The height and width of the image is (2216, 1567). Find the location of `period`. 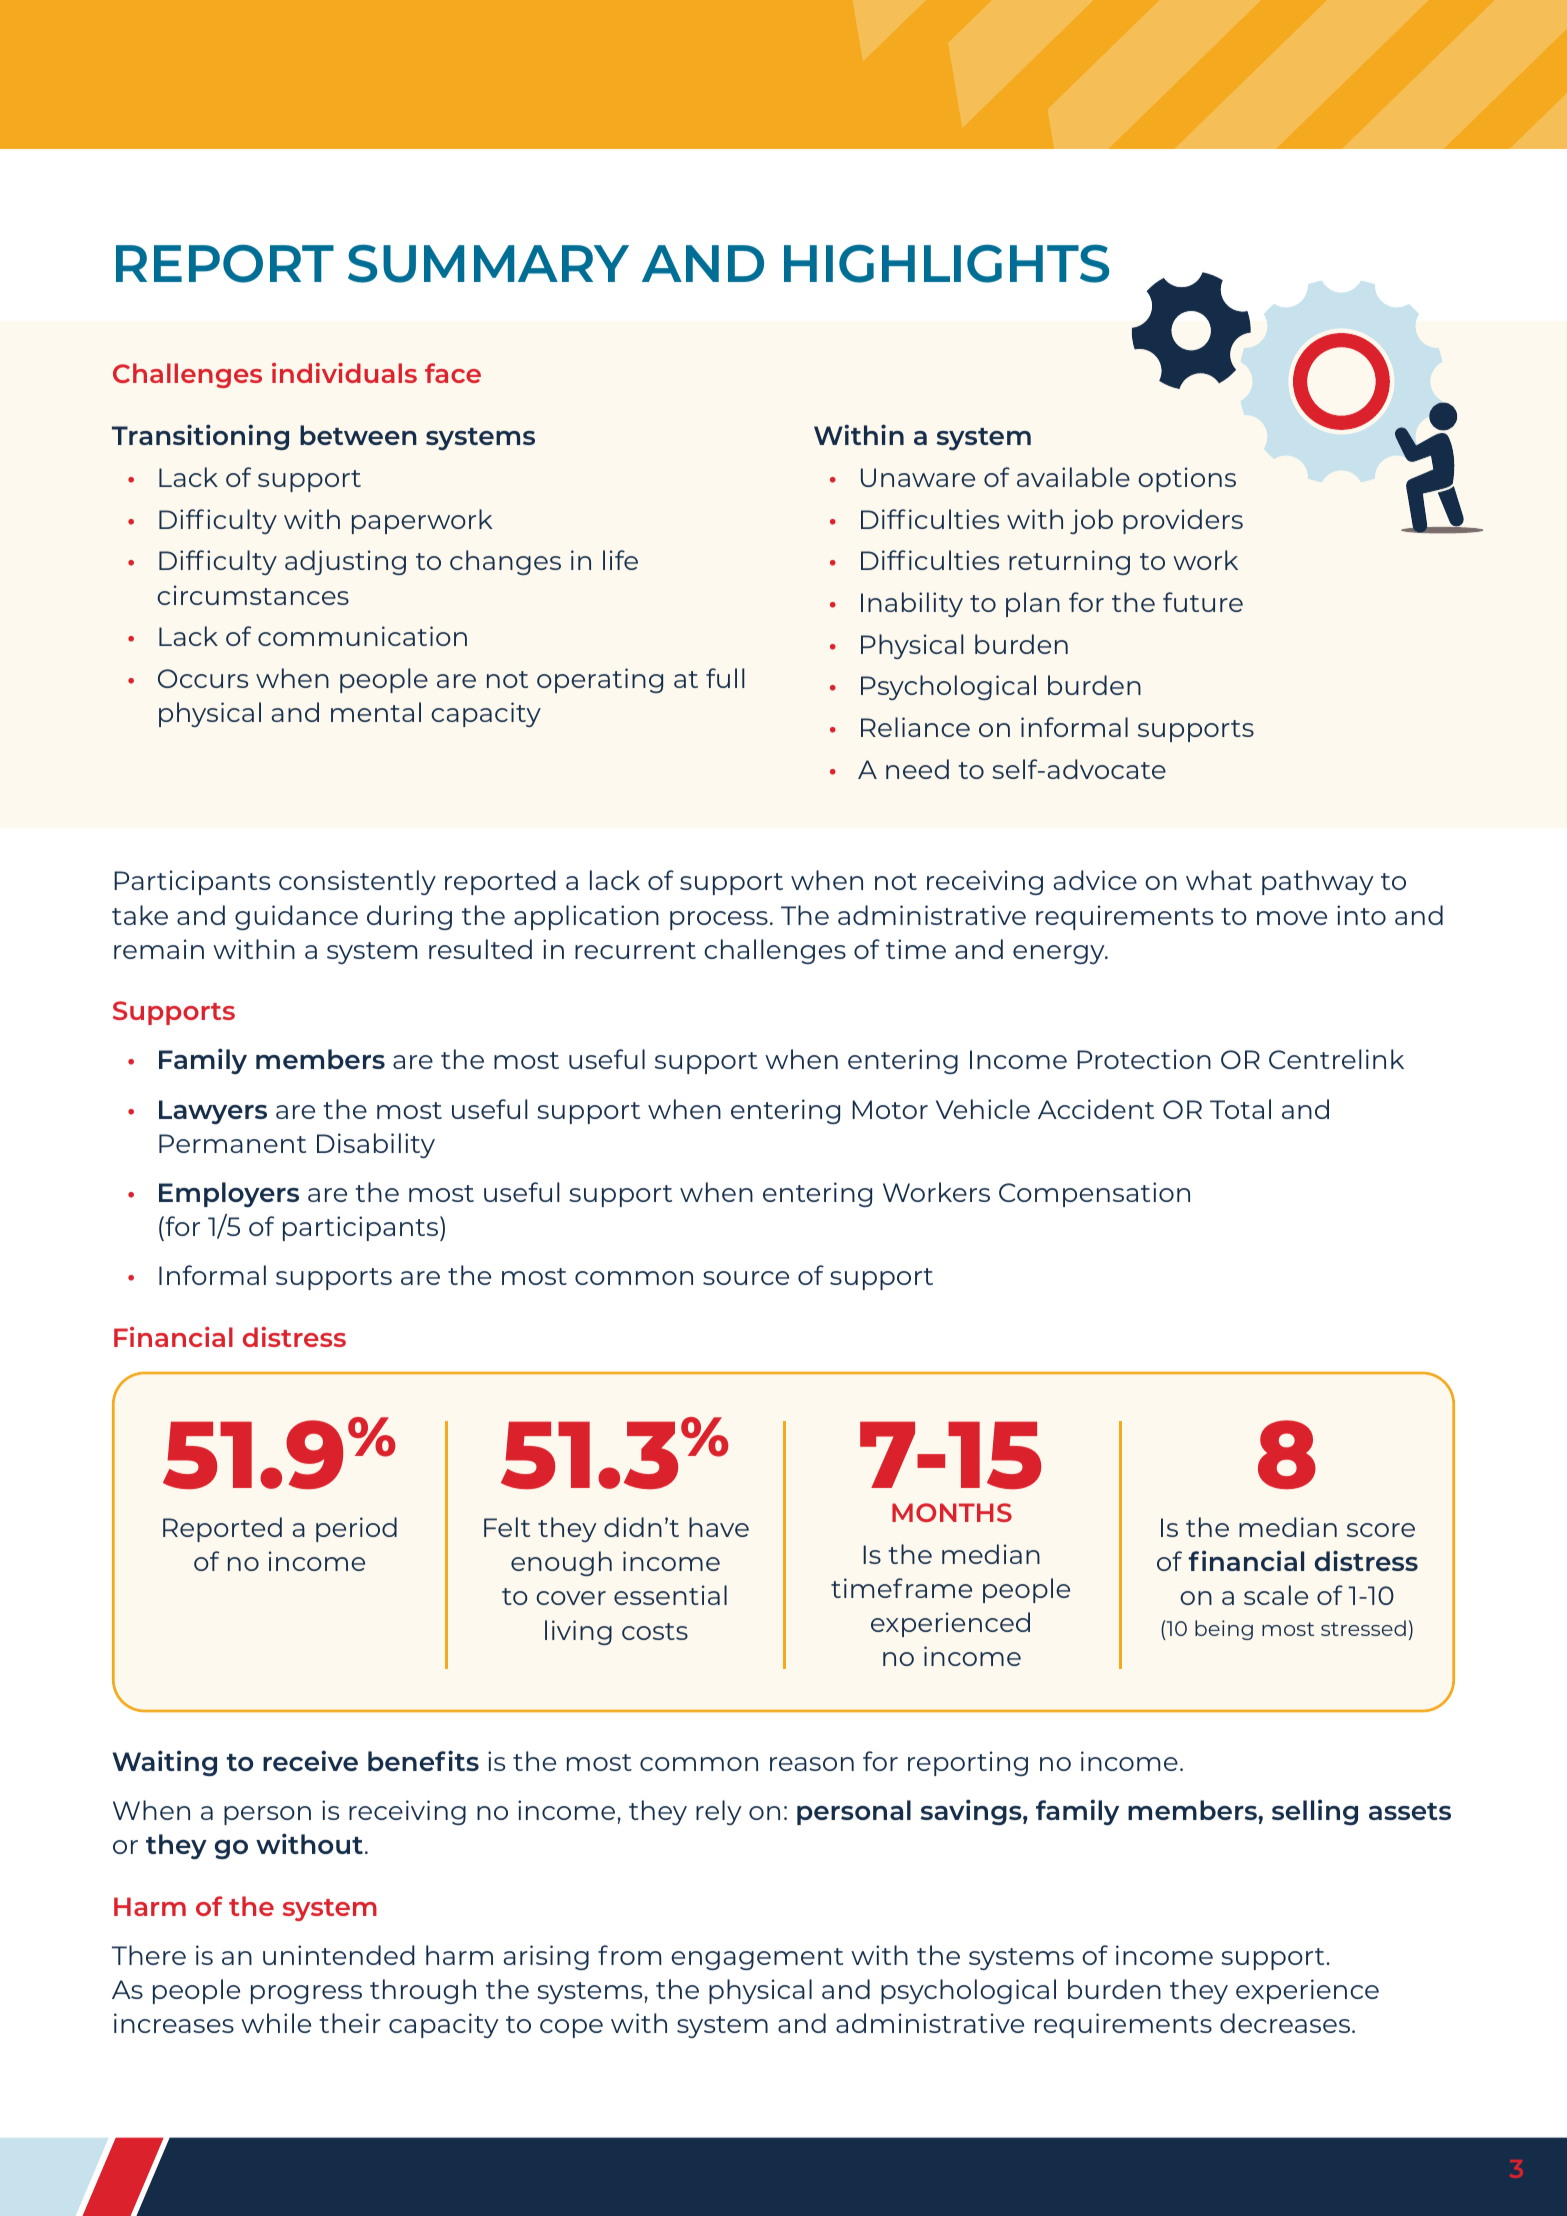

period is located at coordinates (356, 1529).
